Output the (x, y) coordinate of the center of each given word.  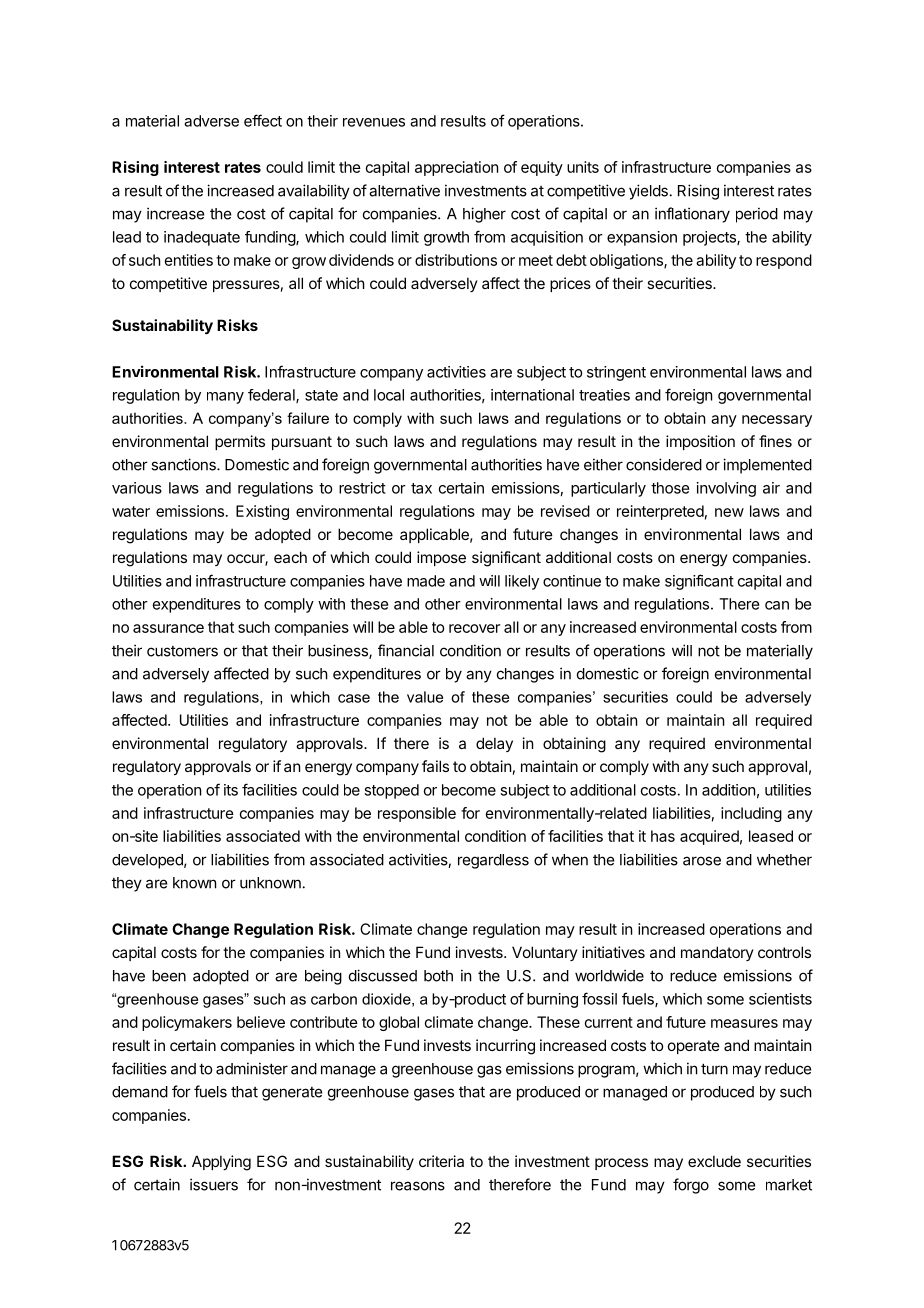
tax (421, 488)
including (751, 814)
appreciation (456, 168)
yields (648, 192)
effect (263, 120)
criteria (441, 1161)
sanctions (184, 464)
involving (726, 489)
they (127, 884)
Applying (221, 1163)
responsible (417, 814)
